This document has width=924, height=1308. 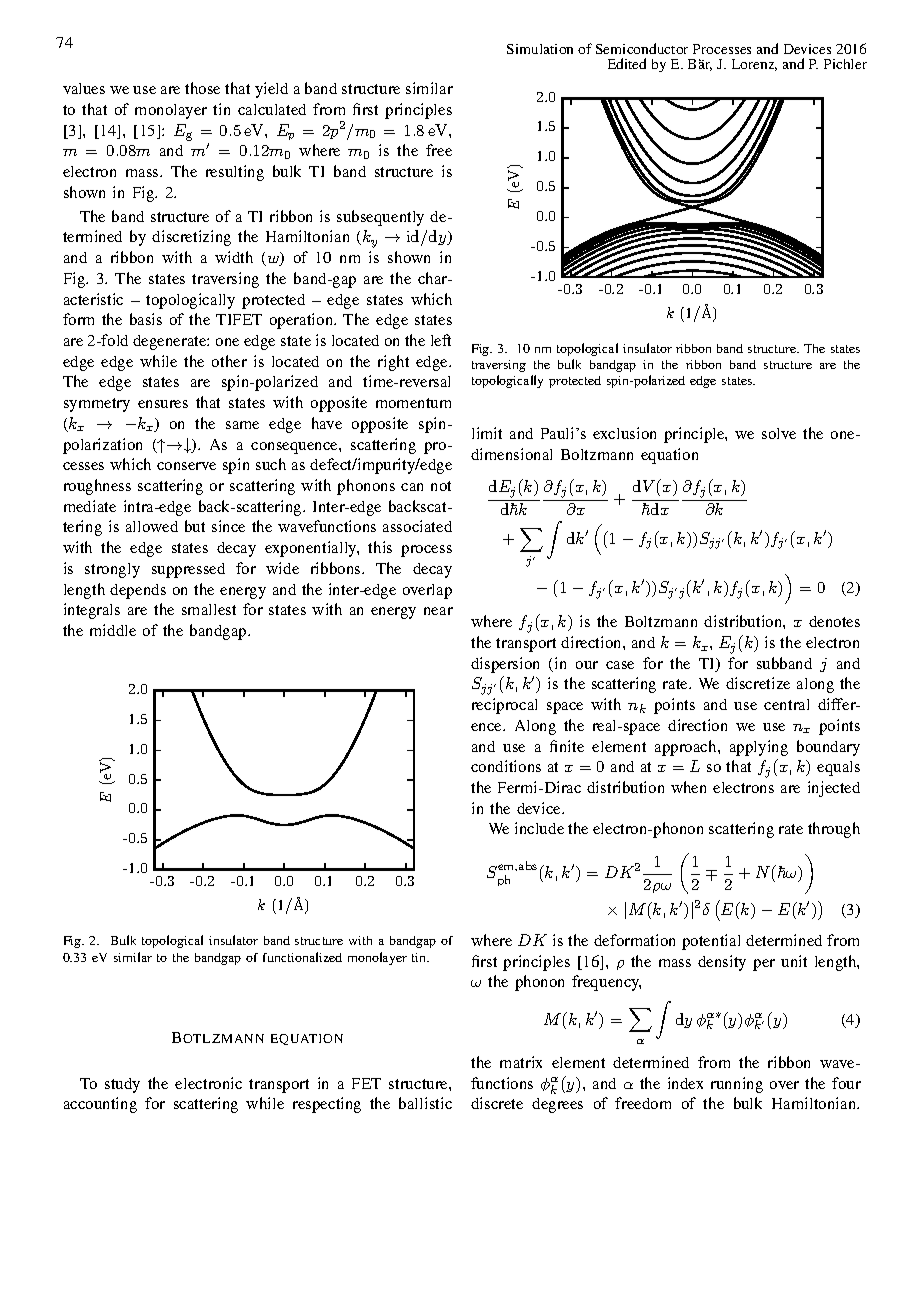 What do you see at coordinates (834, 621) in the document?
I see `denotes` at bounding box center [834, 621].
